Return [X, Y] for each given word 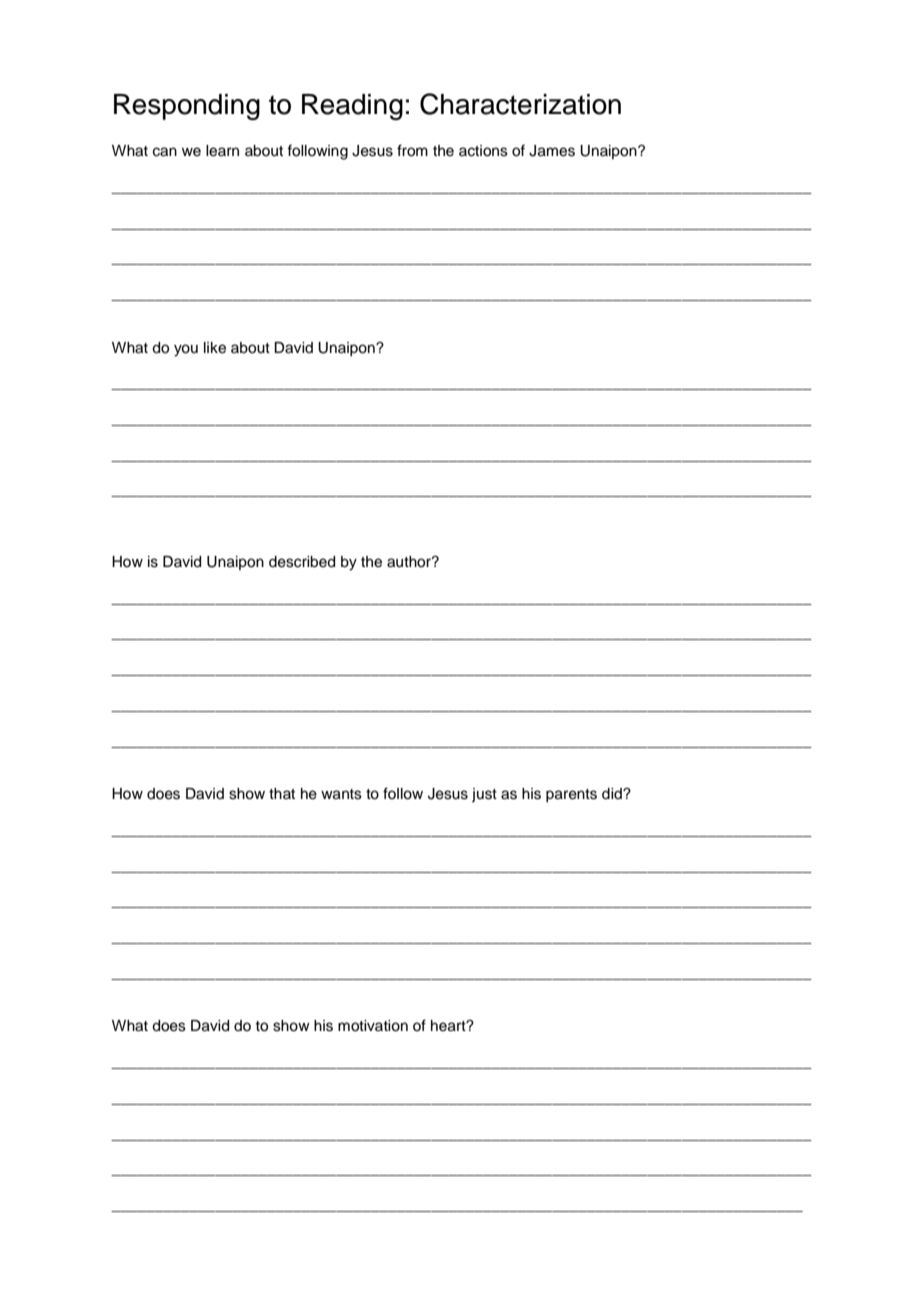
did [613, 794]
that [282, 793]
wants [341, 794]
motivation [373, 1026]
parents [571, 795]
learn [222, 151]
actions [483, 151]
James [552, 151]
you [186, 350]
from [412, 150]
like [215, 348]
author [410, 562]
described [302, 562]
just [484, 795]
